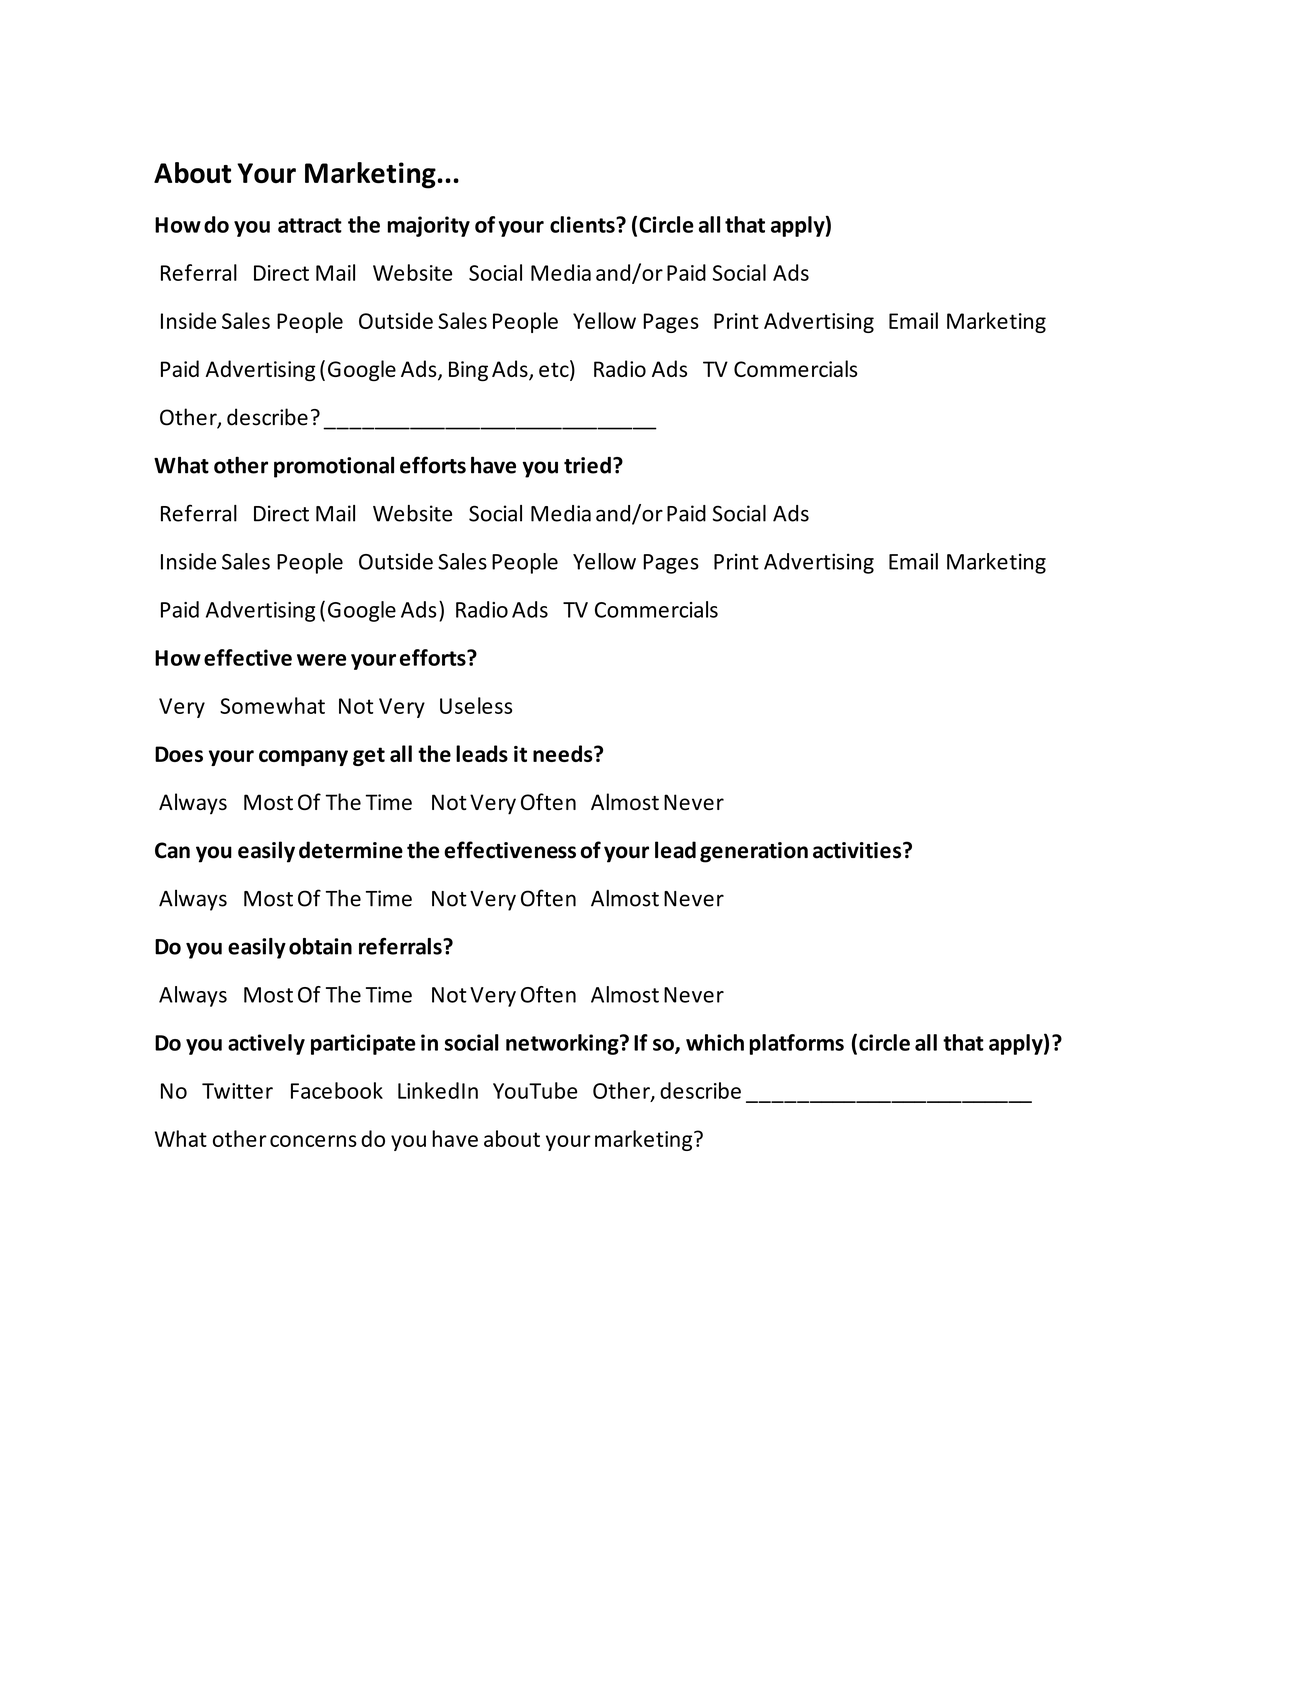 The image size is (1308, 1692). Describe the element at coordinates (555, 370) in the document. I see `etc` at that location.
